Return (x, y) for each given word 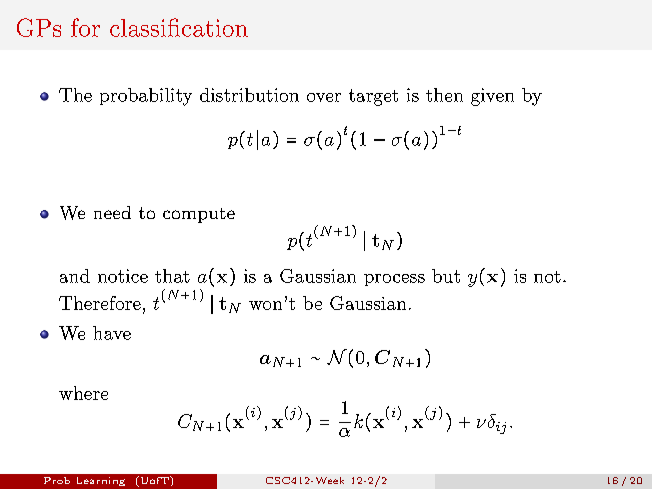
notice (123, 276)
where (83, 393)
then (444, 95)
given (492, 97)
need (112, 212)
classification (179, 27)
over (324, 97)
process (394, 280)
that (172, 276)
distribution (249, 95)
